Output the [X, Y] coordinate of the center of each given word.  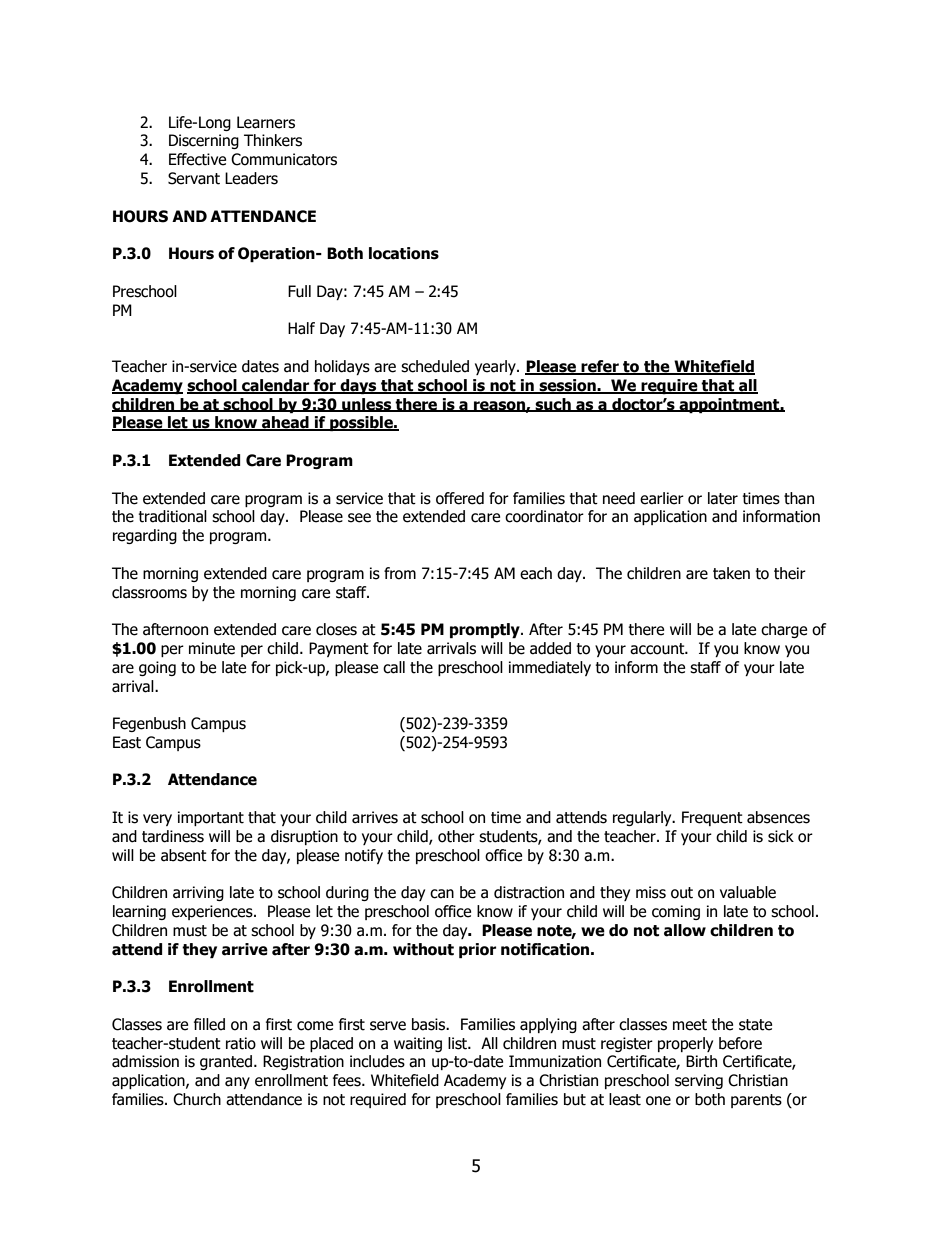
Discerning [204, 141]
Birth [701, 1061]
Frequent [712, 818]
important [211, 818]
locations [404, 253]
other [456, 836]
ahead [285, 423]
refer [600, 367]
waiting [418, 1044]
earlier [662, 498]
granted [227, 1062]
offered [460, 498]
